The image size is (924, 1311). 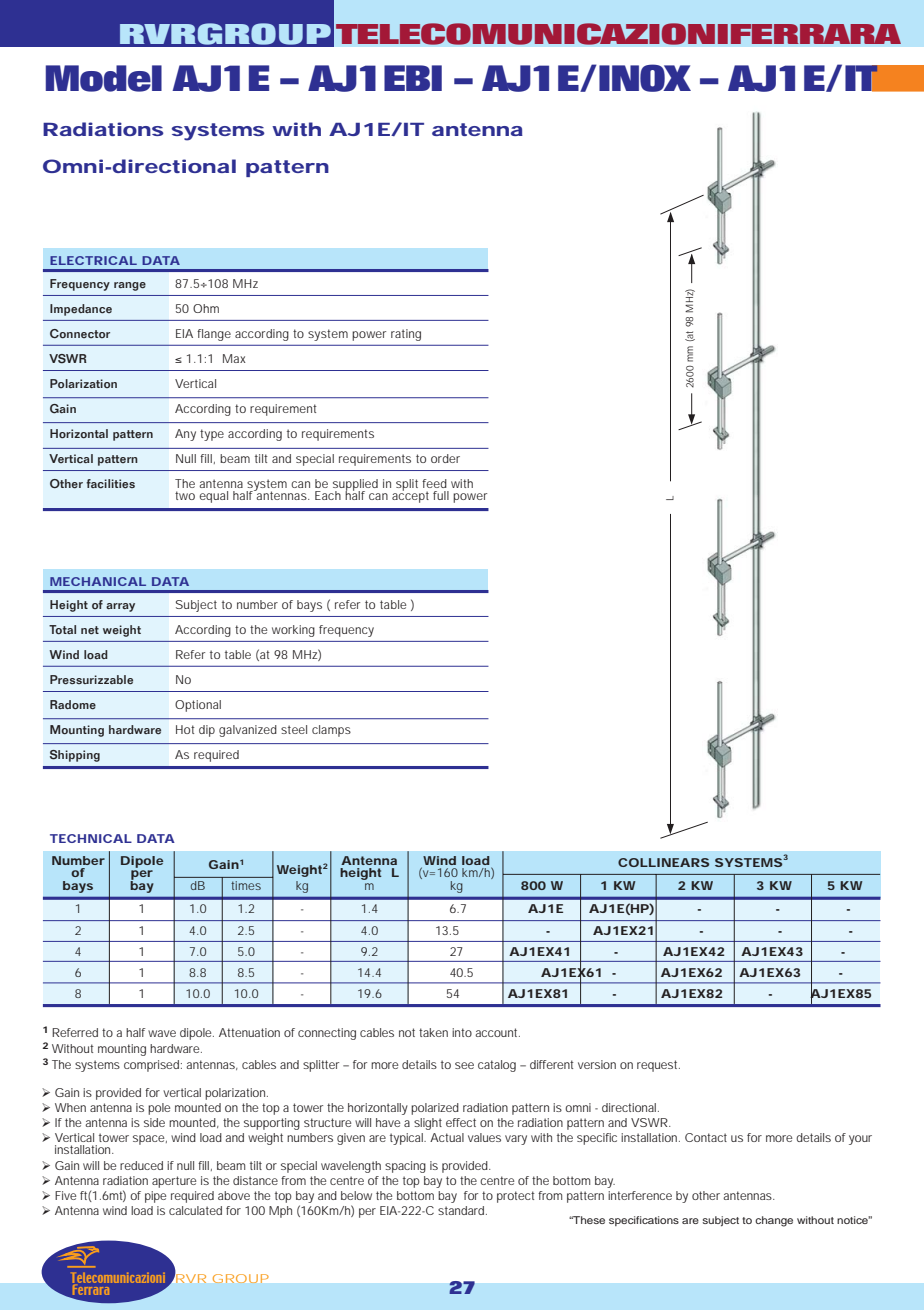 What do you see at coordinates (410, 496) in the page?
I see `accept` at bounding box center [410, 496].
